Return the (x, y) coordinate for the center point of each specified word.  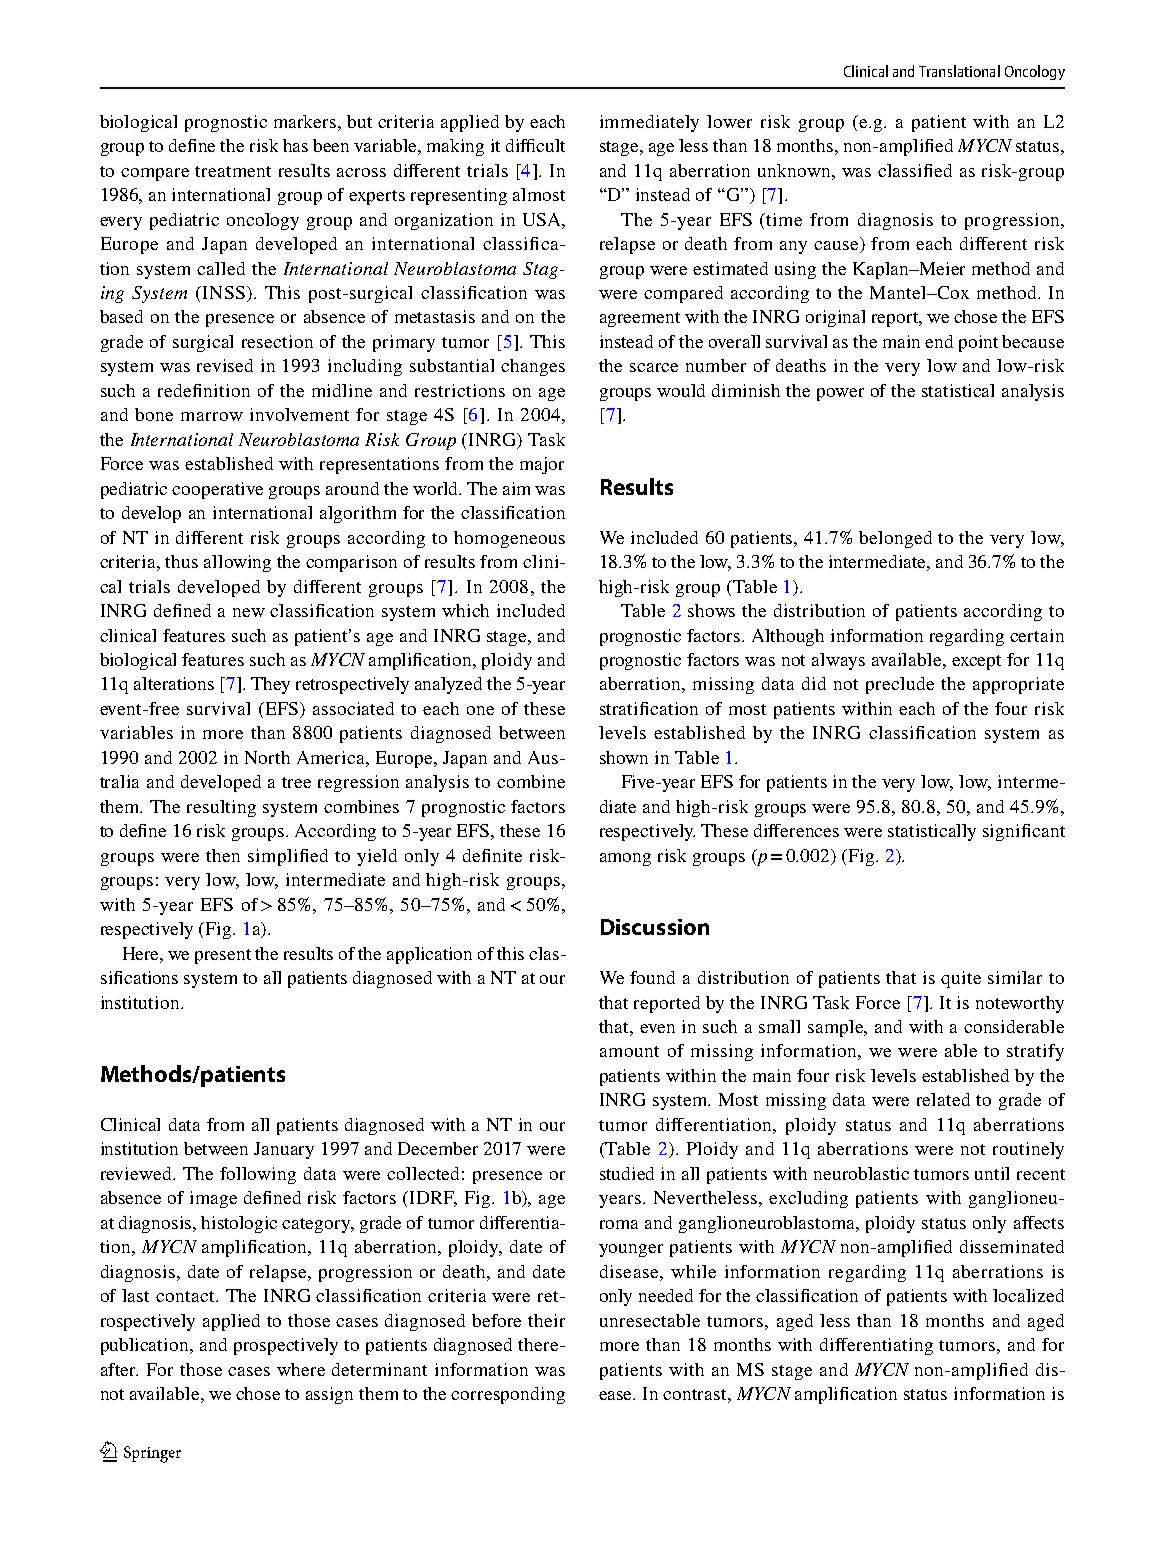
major (542, 465)
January (284, 1150)
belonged (895, 539)
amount (629, 1051)
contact (186, 1296)
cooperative (217, 490)
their (546, 1320)
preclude (900, 685)
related (943, 1099)
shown (624, 757)
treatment (233, 171)
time (784, 219)
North (267, 757)
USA (543, 219)
